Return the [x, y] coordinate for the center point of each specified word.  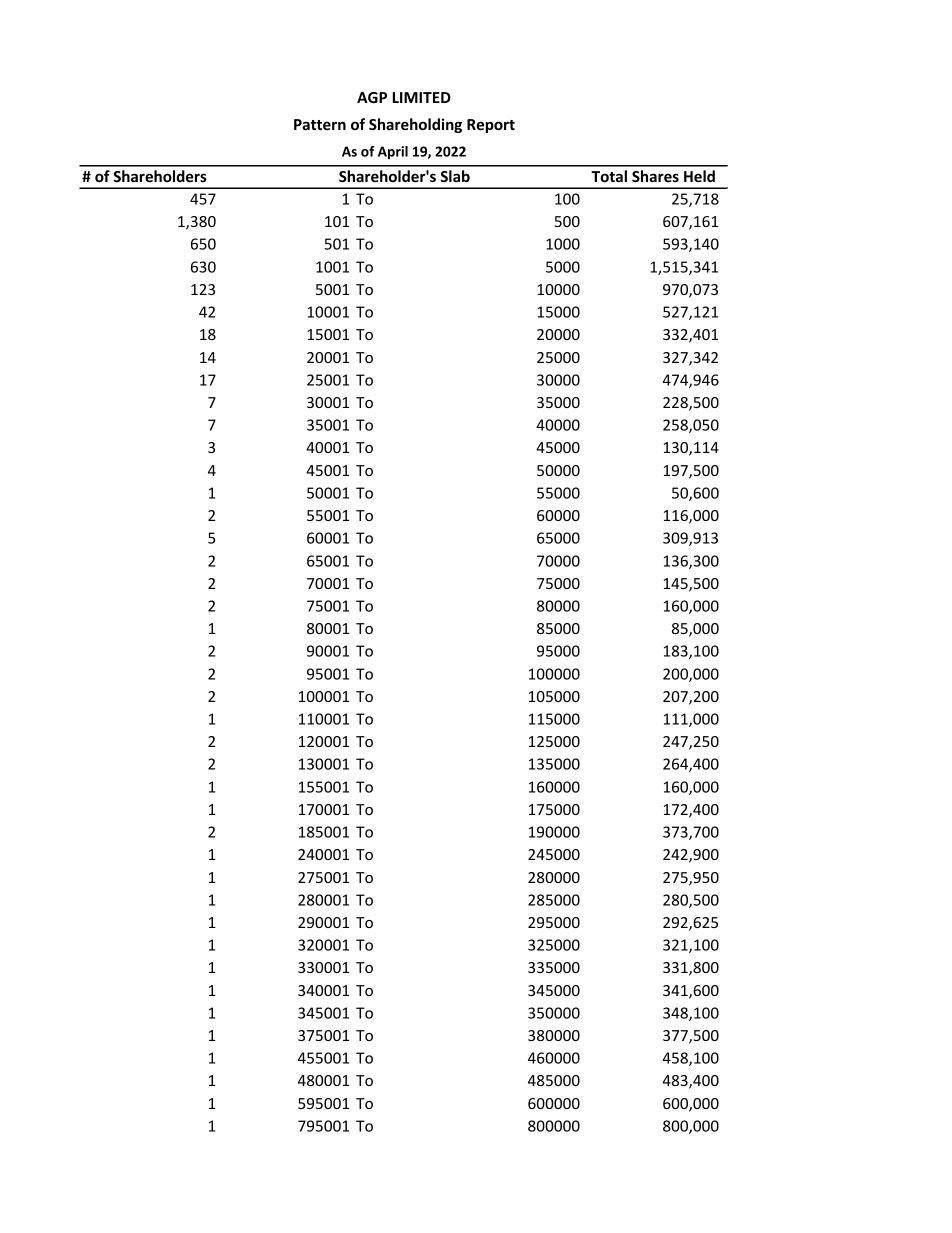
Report [491, 126]
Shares [655, 176]
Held [699, 176]
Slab [455, 176]
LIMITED [422, 97]
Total [609, 176]
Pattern [320, 124]
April [393, 153]
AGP [372, 97]
